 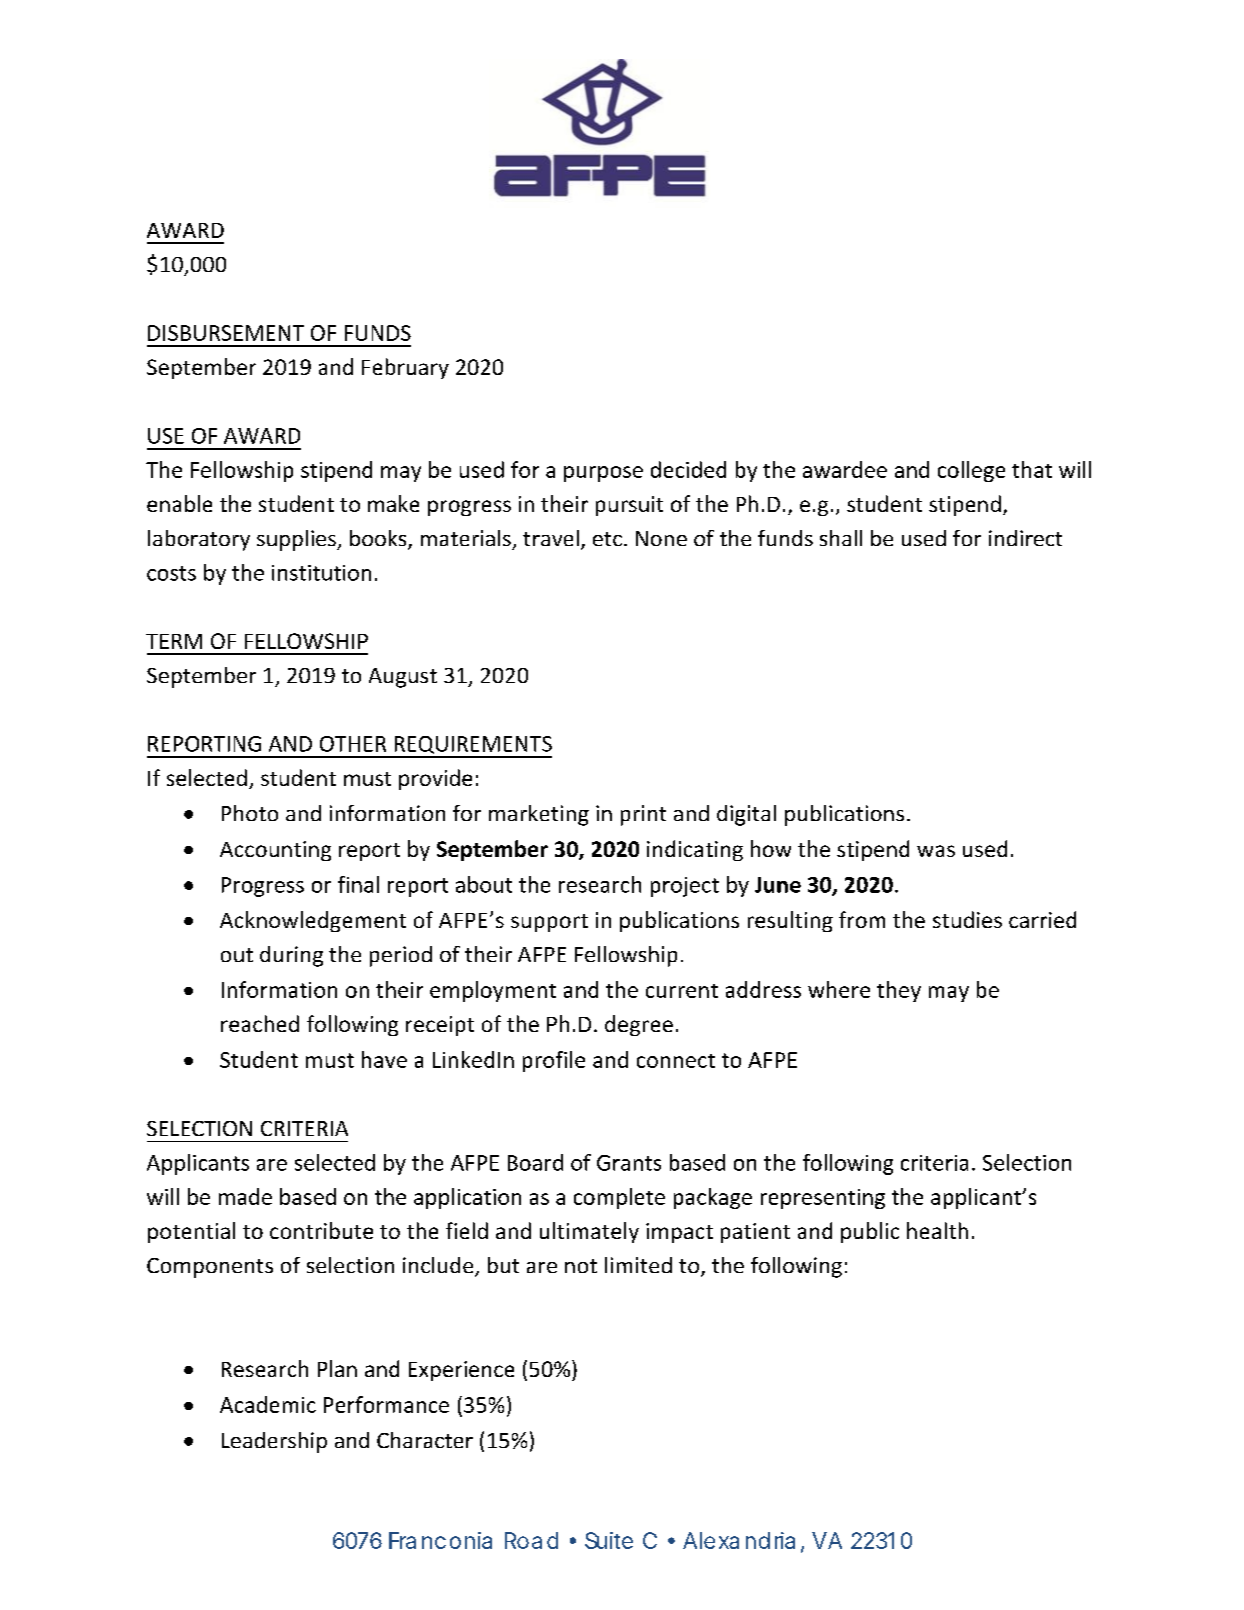 I want to click on Suite, so click(x=609, y=1540).
